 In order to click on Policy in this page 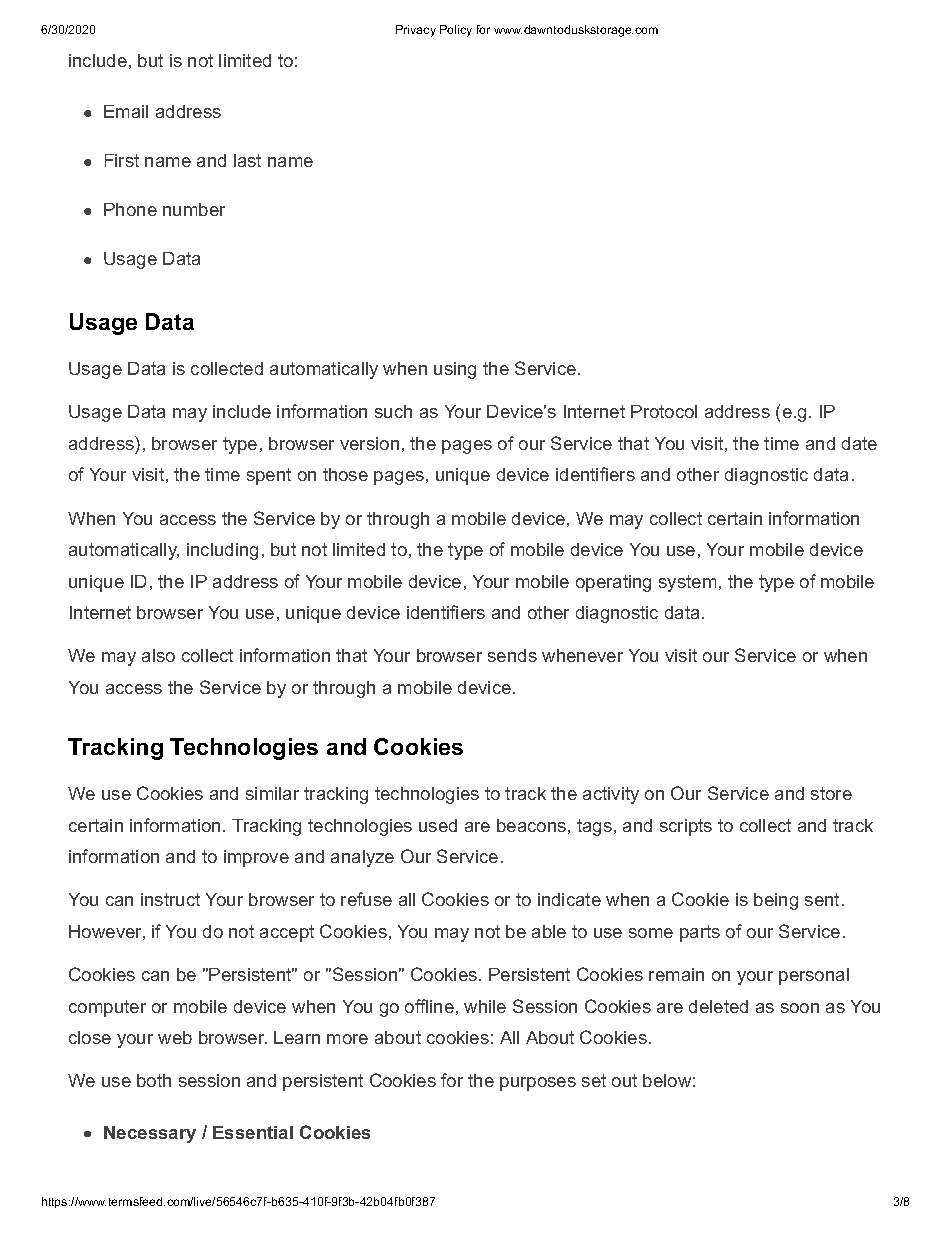, I will do `click(456, 31)`.
